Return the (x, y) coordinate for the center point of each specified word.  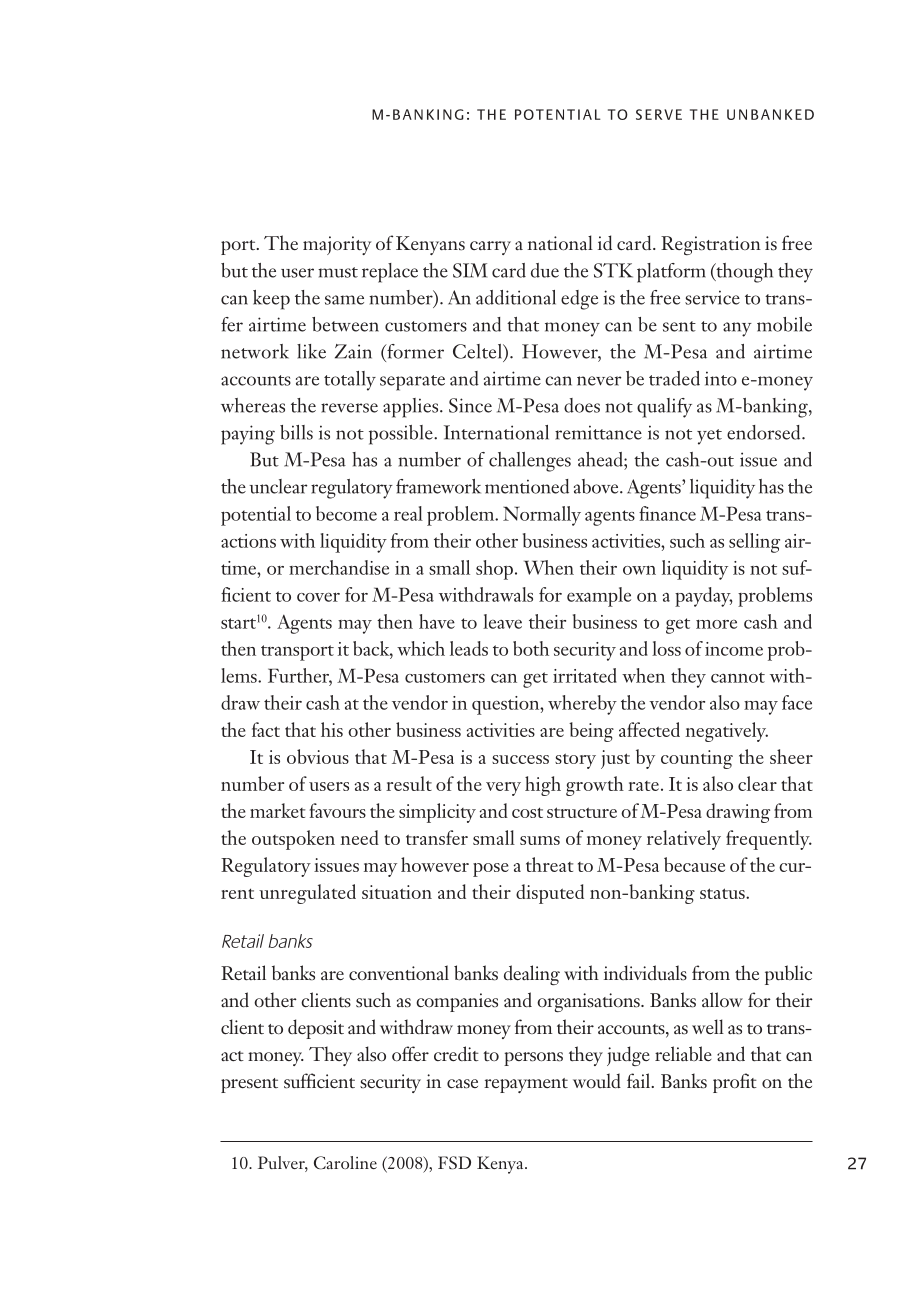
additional (516, 297)
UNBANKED (770, 114)
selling (754, 543)
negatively (726, 732)
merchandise (339, 567)
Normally (542, 516)
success (520, 759)
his (332, 729)
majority (337, 245)
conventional (399, 972)
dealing (532, 975)
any (737, 329)
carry (490, 248)
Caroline (345, 1163)
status (723, 893)
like (311, 351)
